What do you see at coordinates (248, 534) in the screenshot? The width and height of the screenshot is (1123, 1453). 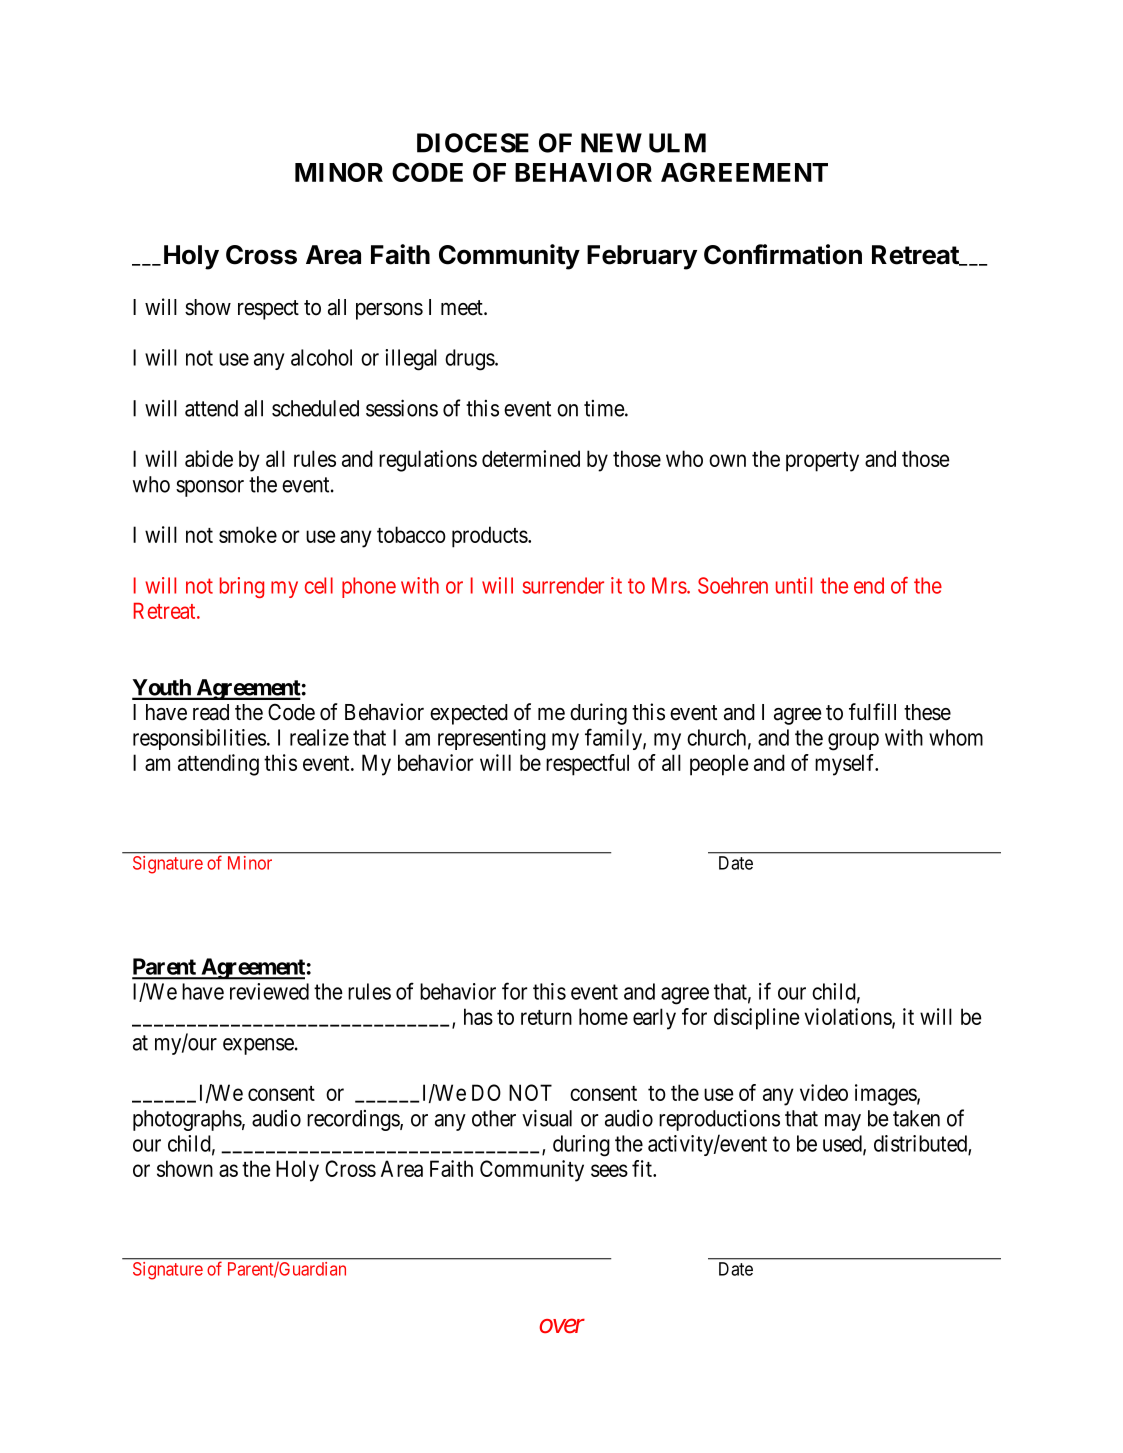 I see `smoke` at bounding box center [248, 534].
